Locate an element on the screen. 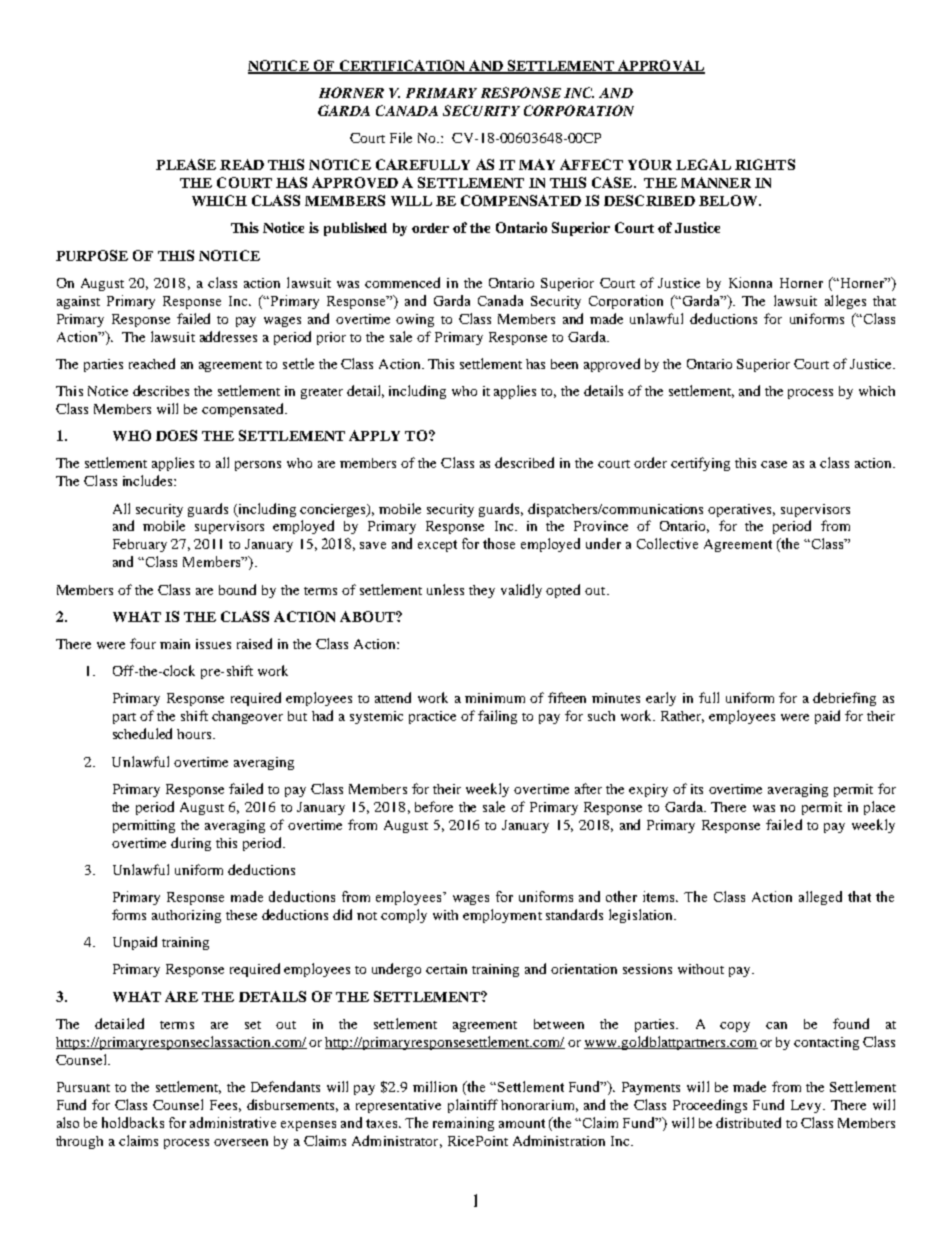  those is located at coordinates (499, 543).
